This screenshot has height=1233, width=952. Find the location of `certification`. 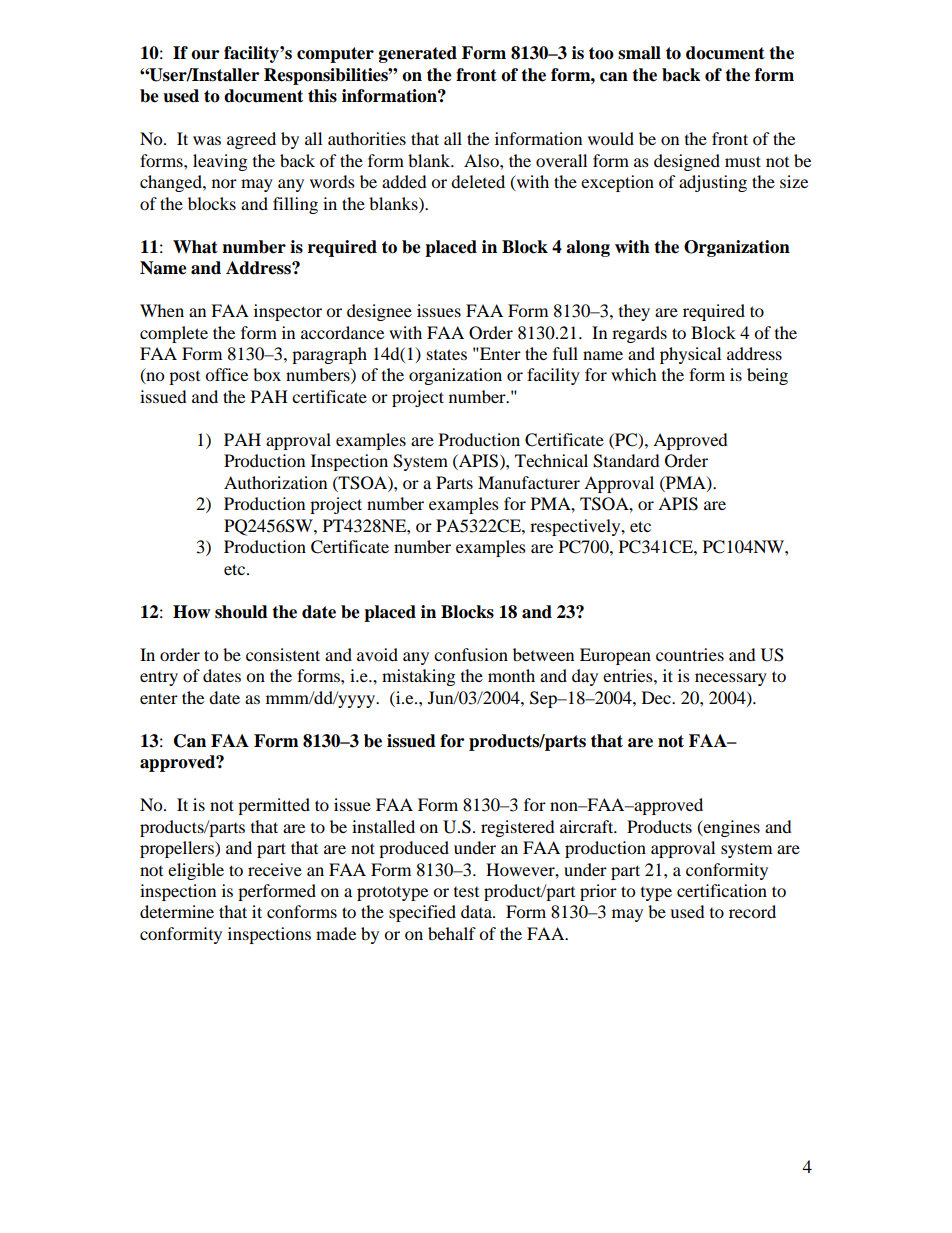

certification is located at coordinates (722, 890).
